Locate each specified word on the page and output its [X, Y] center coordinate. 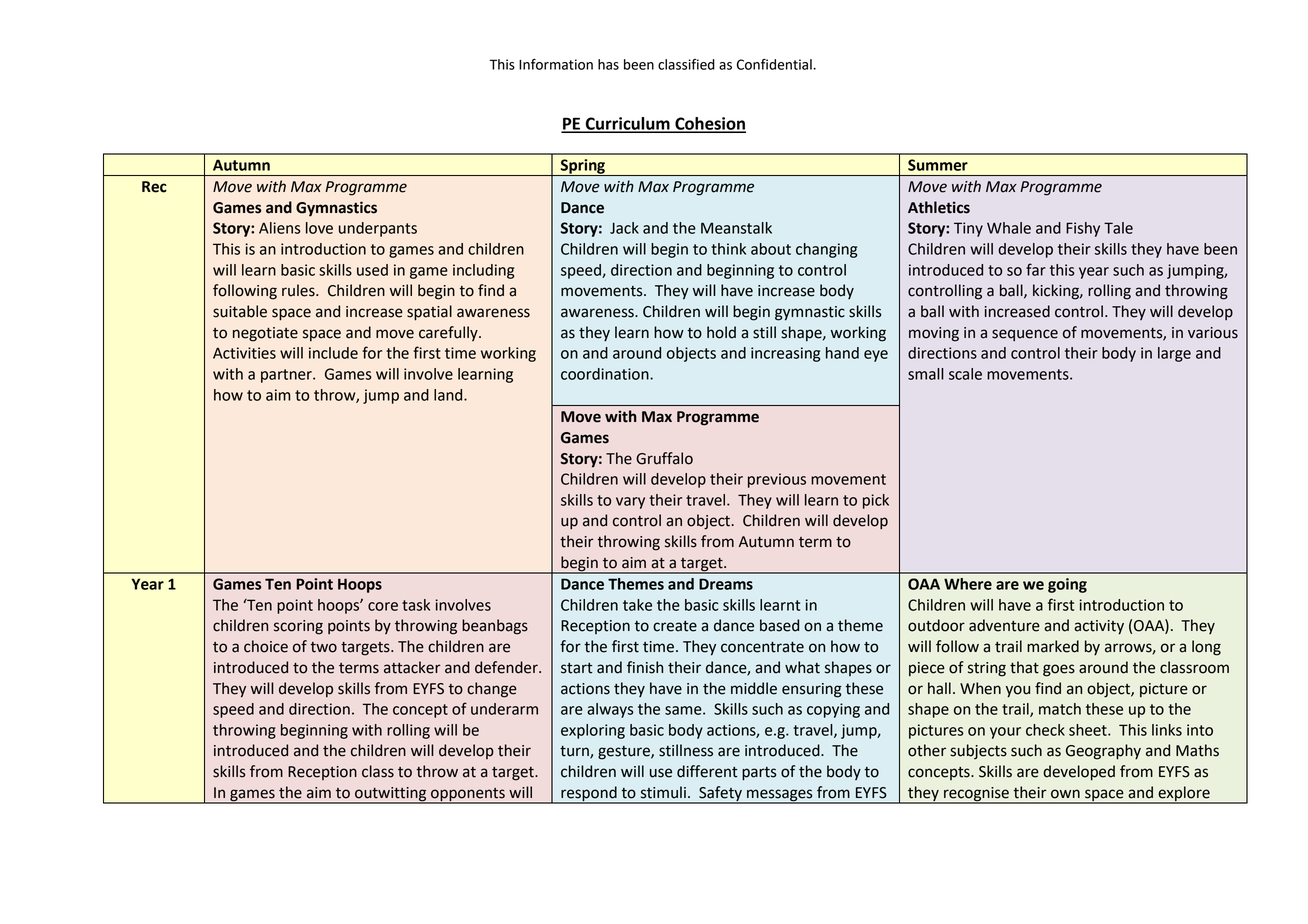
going [1067, 585]
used [372, 270]
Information [556, 64]
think [728, 249]
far [1036, 269]
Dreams [726, 584]
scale [965, 374]
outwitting [391, 795]
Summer [938, 165]
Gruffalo [664, 458]
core [383, 606]
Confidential [775, 64]
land [449, 395]
